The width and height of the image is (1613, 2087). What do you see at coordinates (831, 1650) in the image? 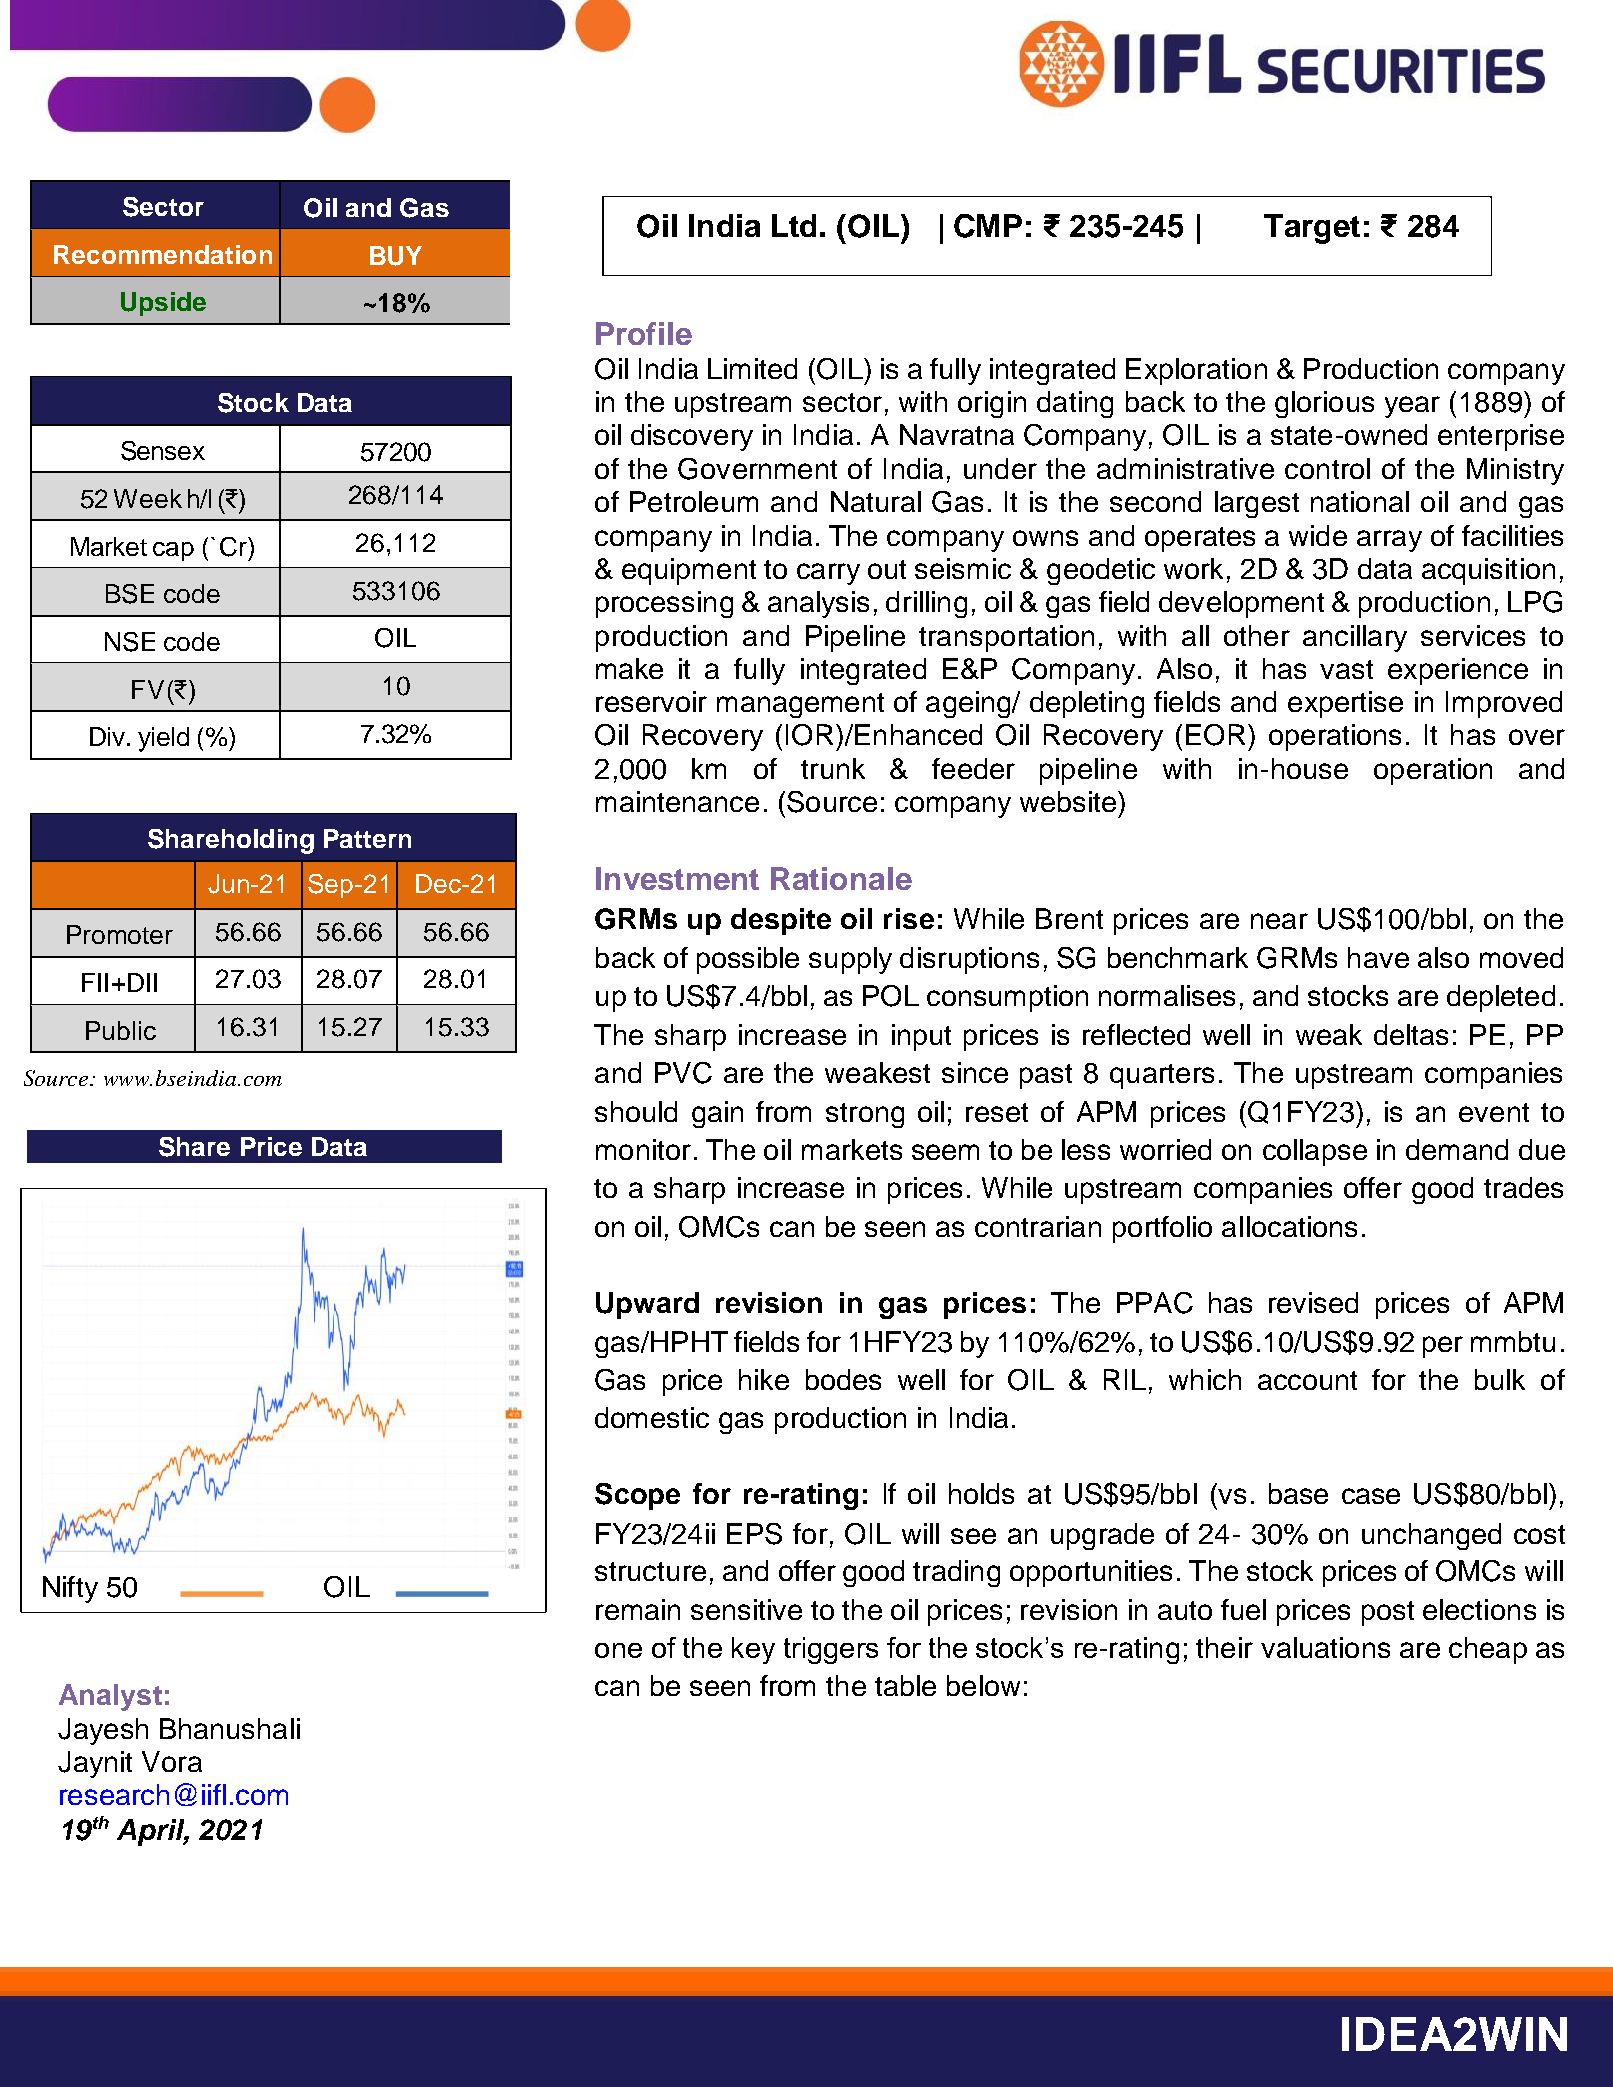
I see `triggers` at bounding box center [831, 1650].
